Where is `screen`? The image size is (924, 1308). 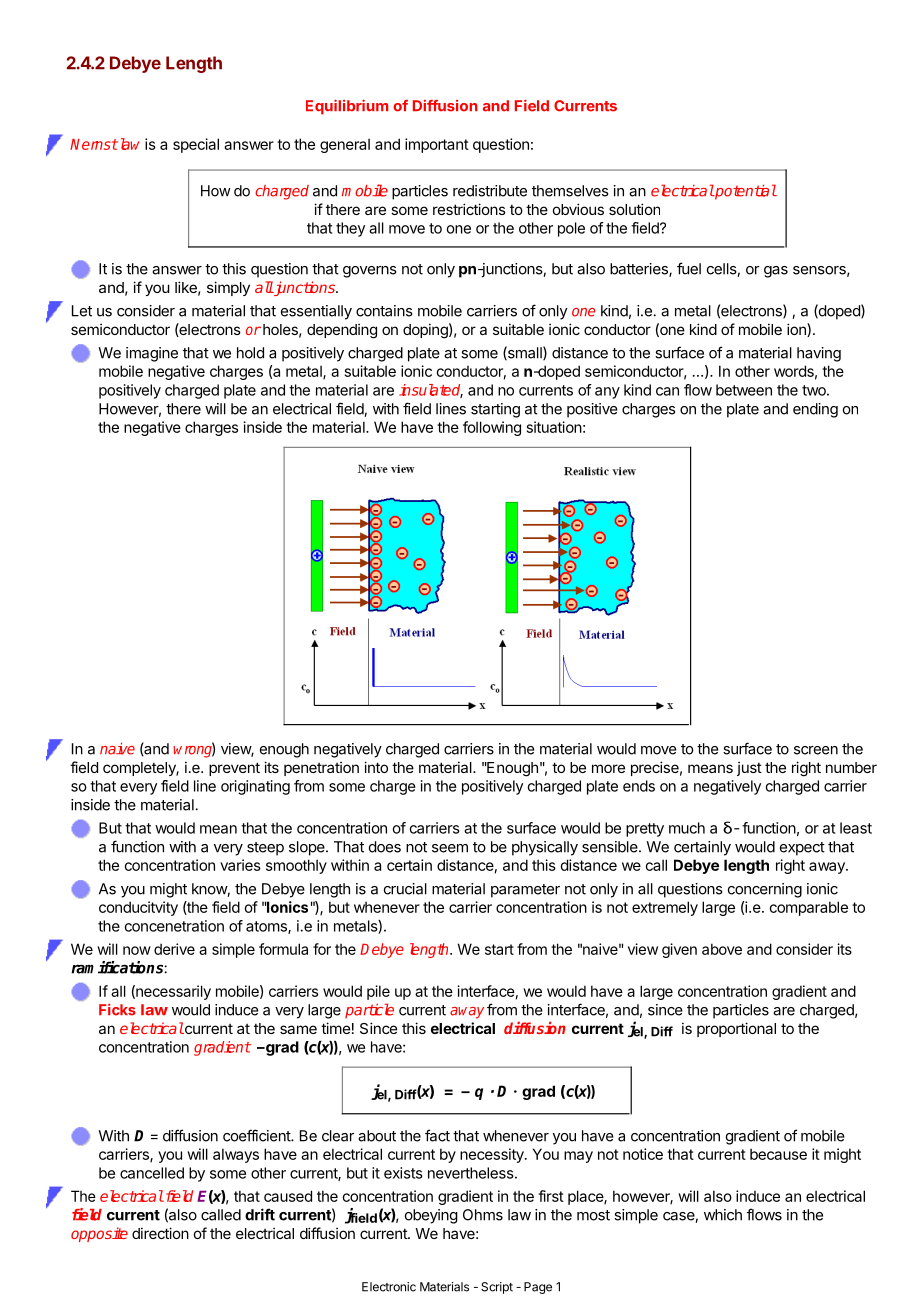
screen is located at coordinates (816, 750).
